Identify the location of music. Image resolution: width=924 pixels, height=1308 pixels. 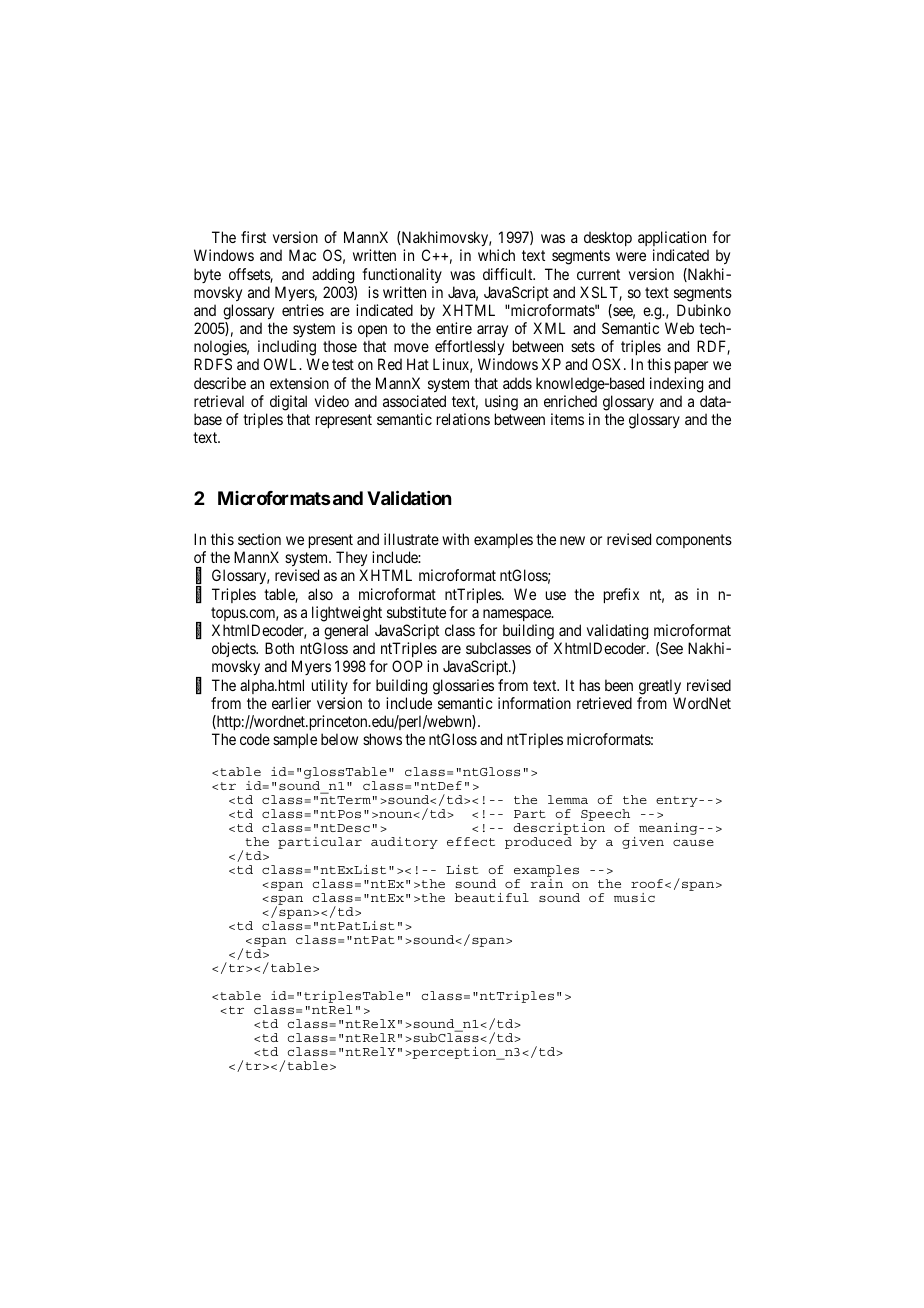
(634, 897).
